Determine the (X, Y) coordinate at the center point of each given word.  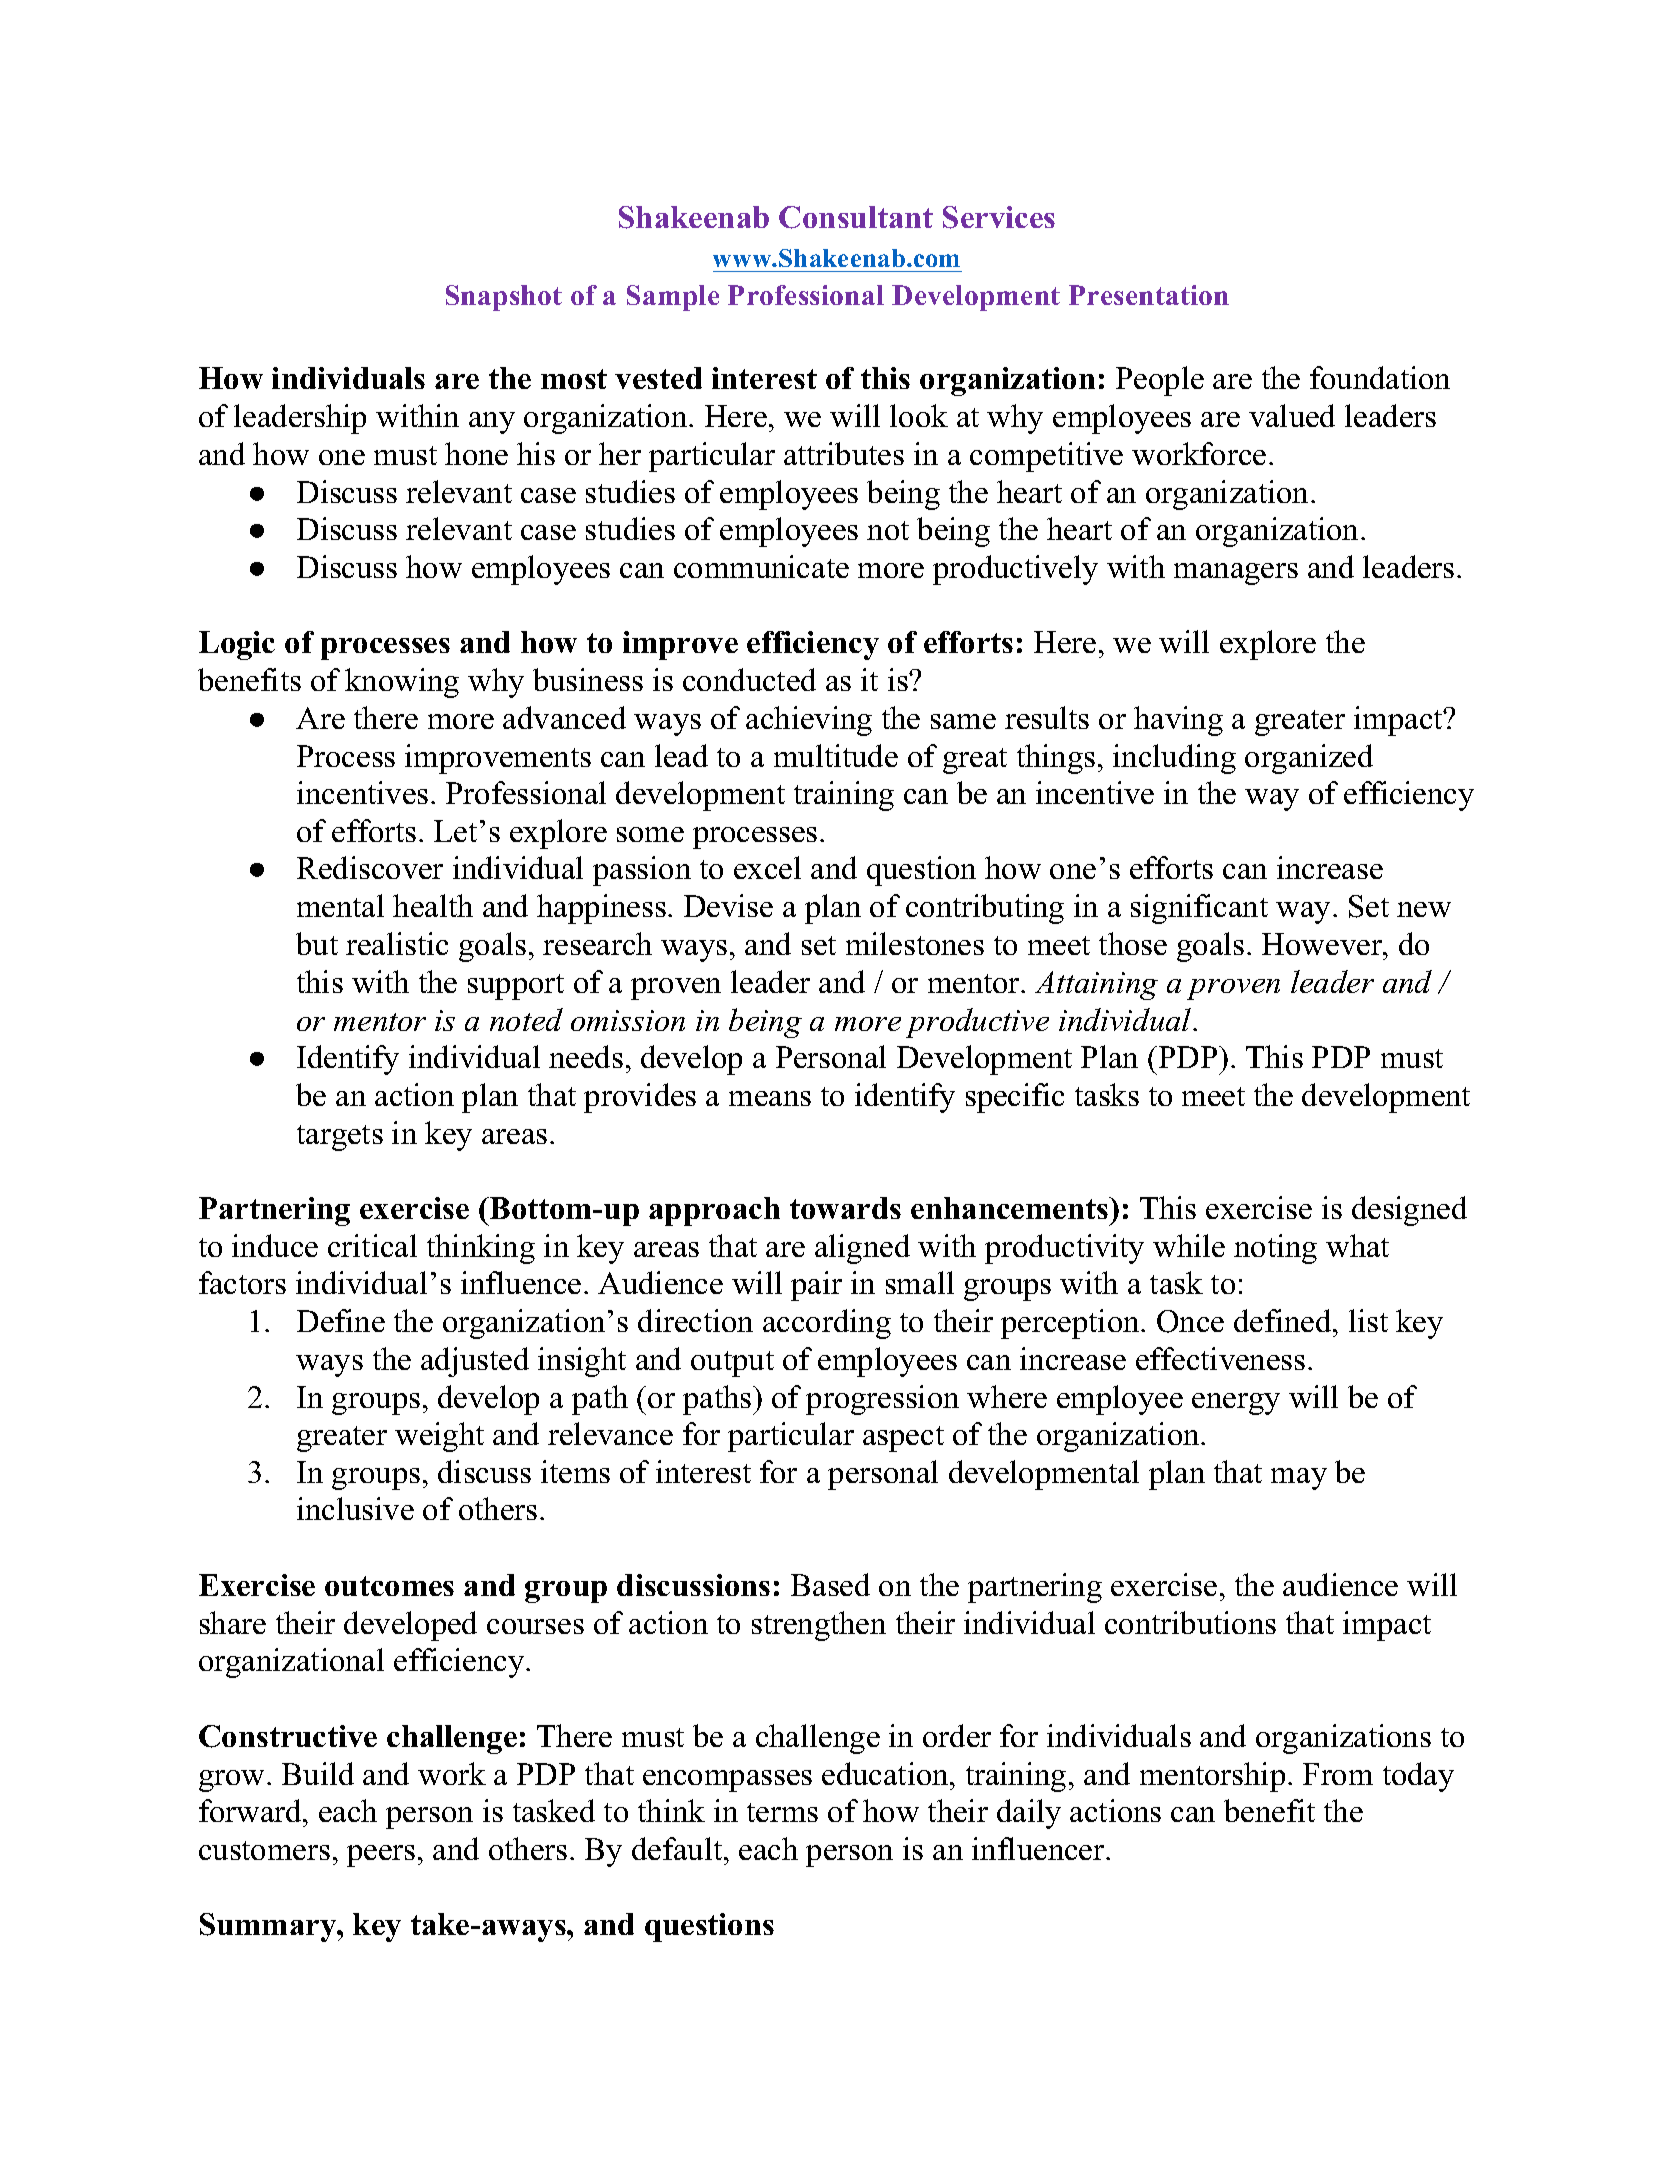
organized (1309, 759)
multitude (836, 755)
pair (816, 1286)
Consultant (856, 217)
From (1338, 1774)
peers (381, 1856)
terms (782, 1812)
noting (1275, 1249)
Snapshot (504, 298)
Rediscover (370, 867)
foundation (1380, 377)
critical (372, 1245)
